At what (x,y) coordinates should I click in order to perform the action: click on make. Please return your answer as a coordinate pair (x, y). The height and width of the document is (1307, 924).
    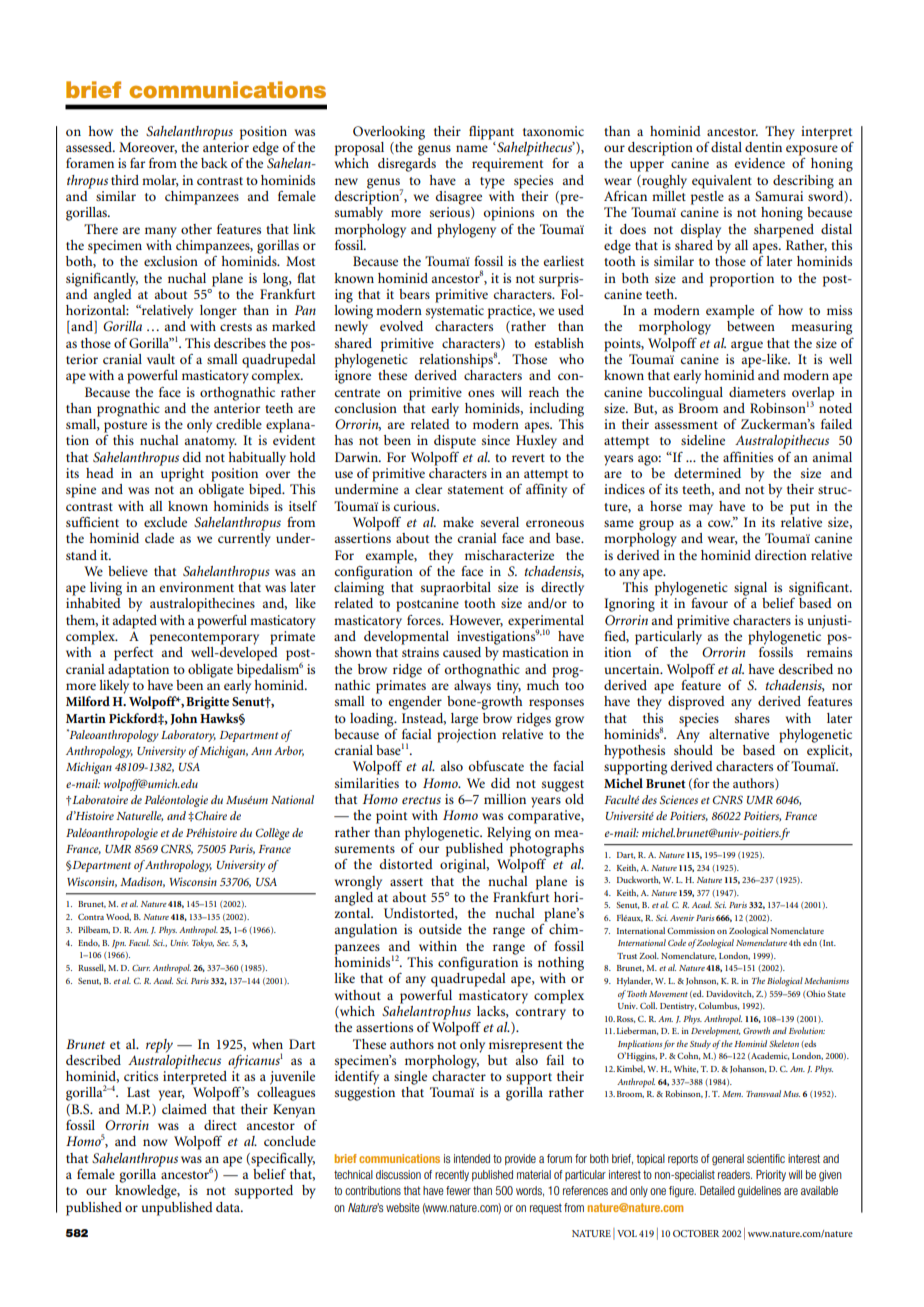
    Looking at the image, I should click on (458, 522).
